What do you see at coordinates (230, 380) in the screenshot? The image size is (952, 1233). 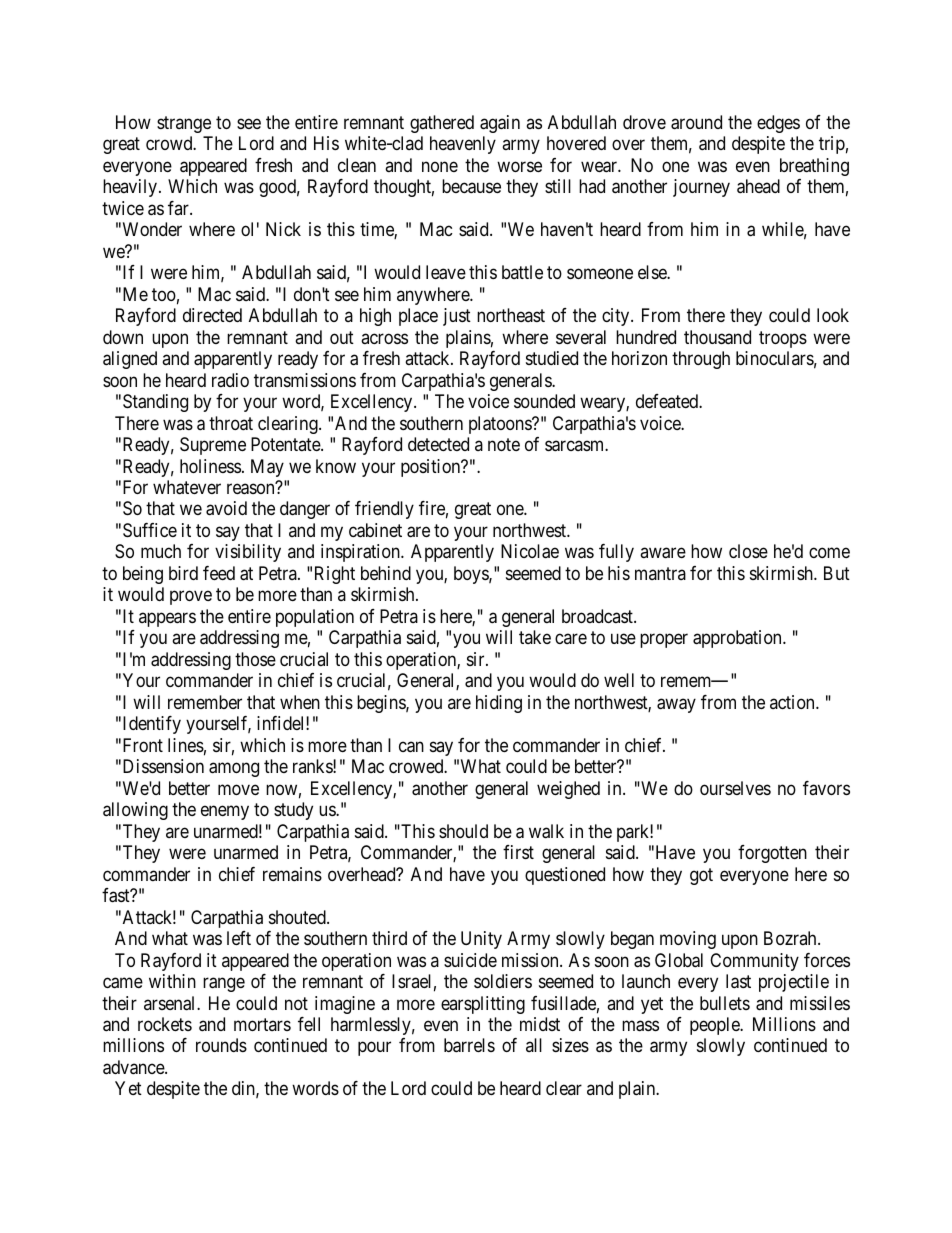 I see `radio` at bounding box center [230, 380].
